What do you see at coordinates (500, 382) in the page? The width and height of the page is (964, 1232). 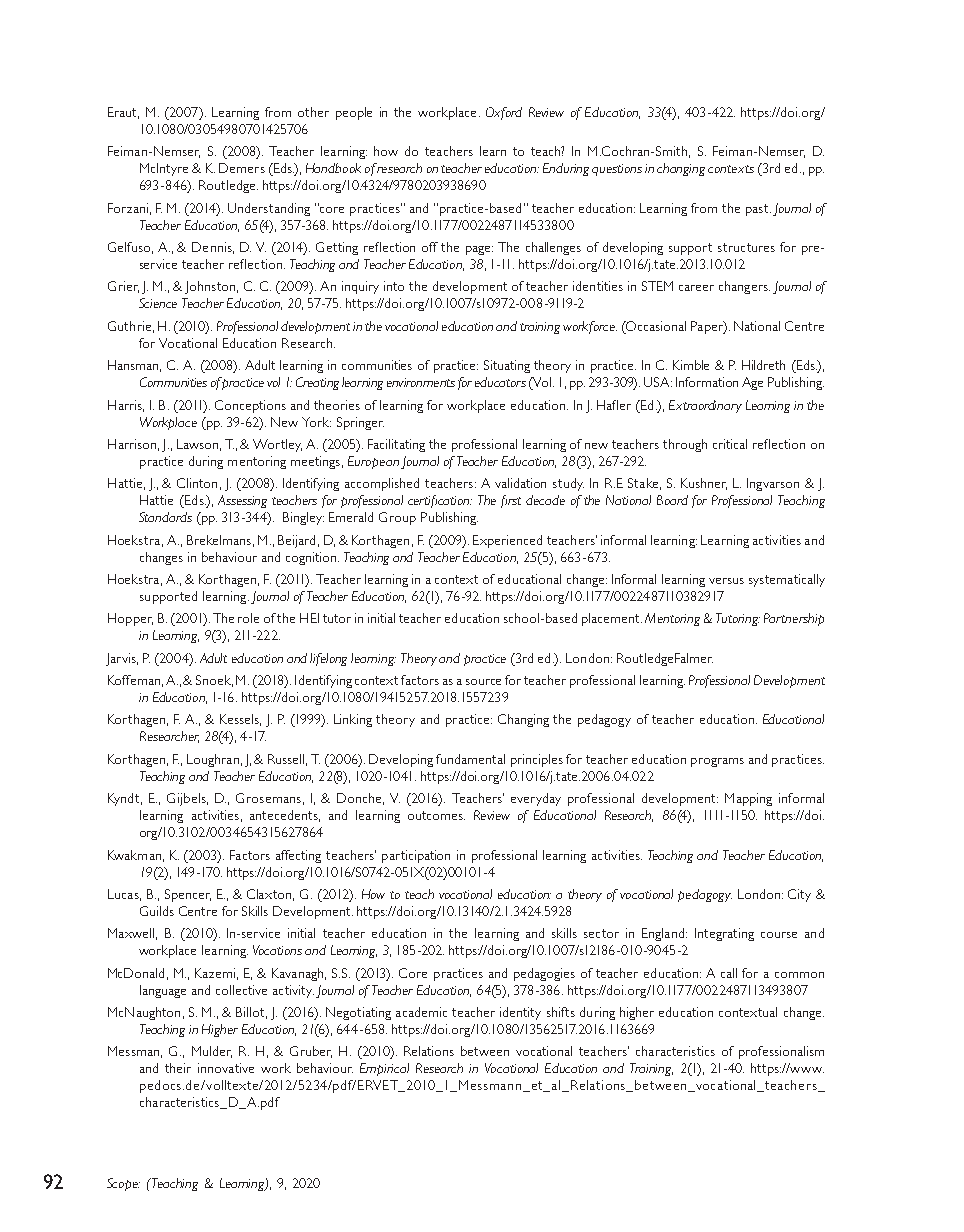 I see `educators` at bounding box center [500, 382].
